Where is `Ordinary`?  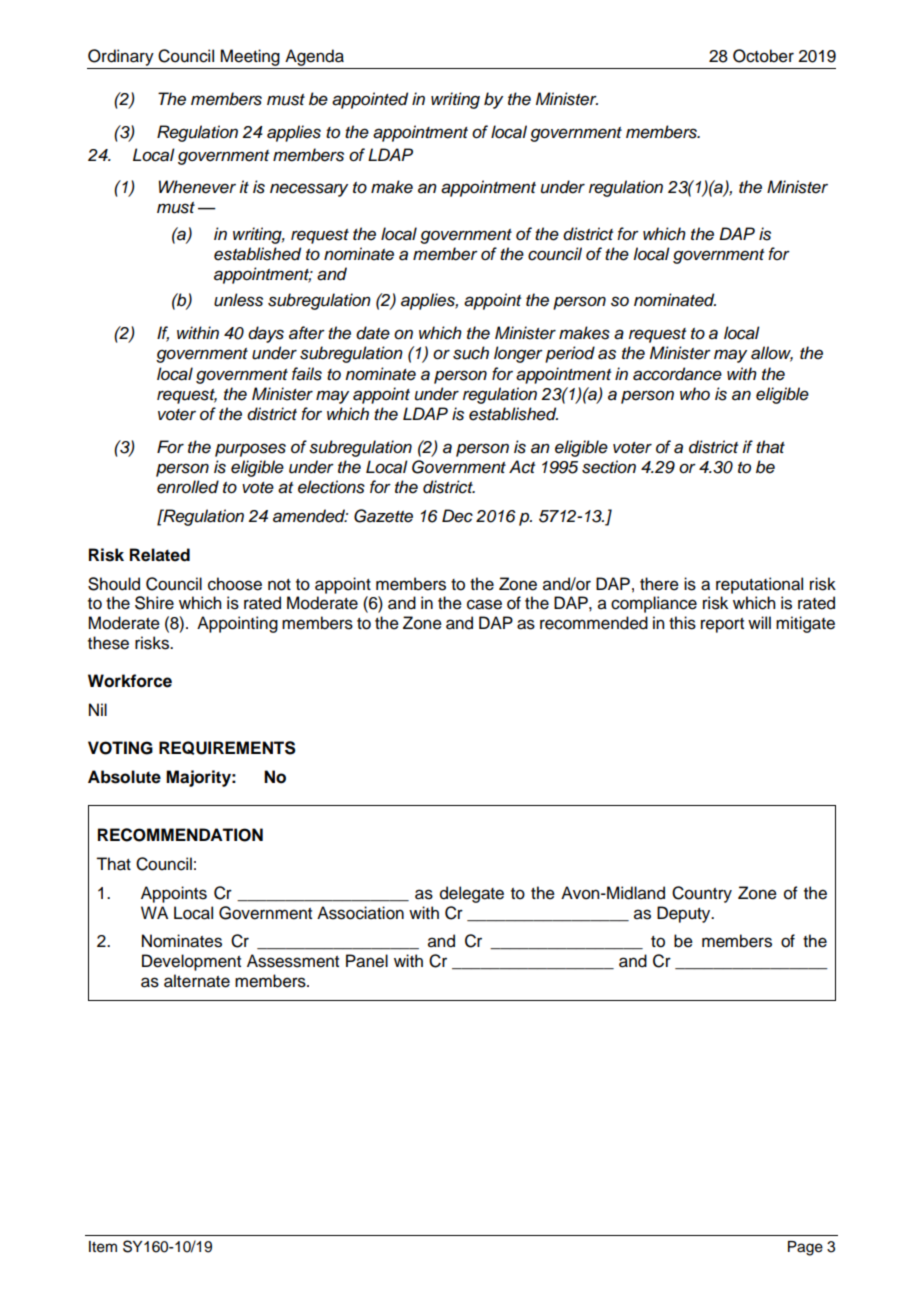 Ordinary is located at coordinates (121, 57).
